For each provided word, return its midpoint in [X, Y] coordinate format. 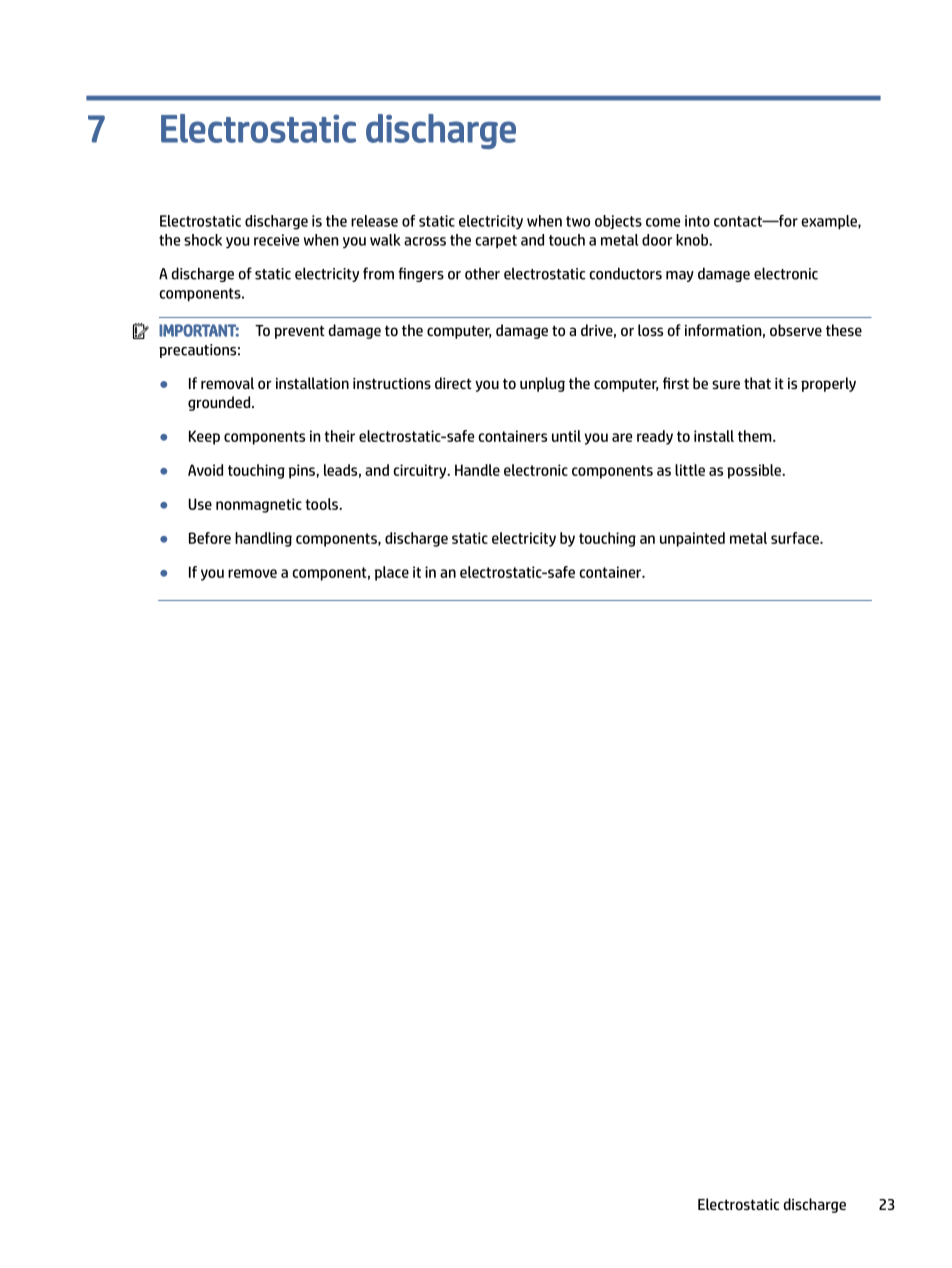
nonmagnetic [259, 505]
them [756, 436]
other [482, 273]
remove [252, 573]
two [578, 221]
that [757, 383]
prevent [299, 332]
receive [276, 240]
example [830, 222]
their [340, 436]
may [680, 276]
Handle [477, 470]
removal [227, 383]
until [566, 436]
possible [755, 471]
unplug [542, 384]
